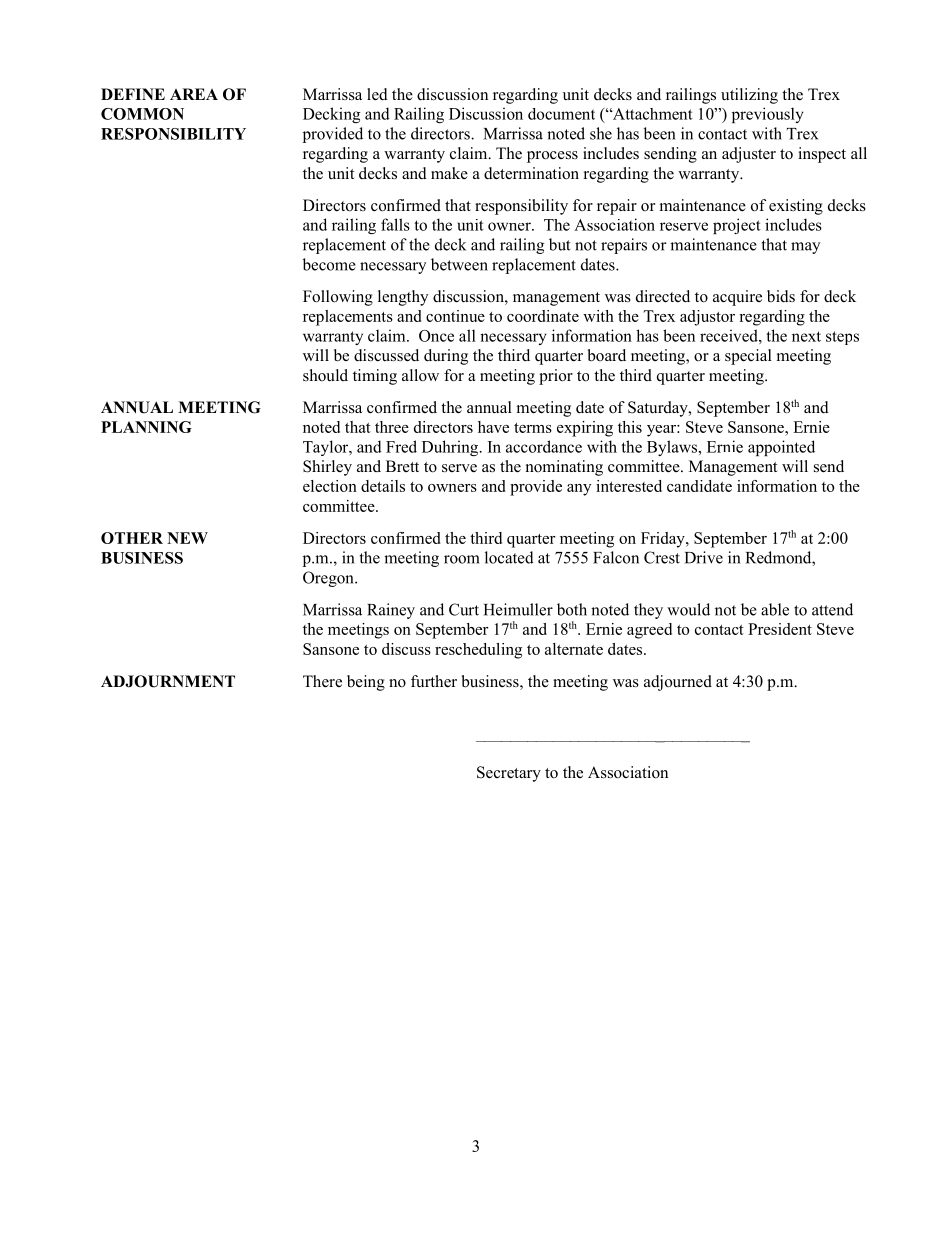 The height and width of the screenshot is (1233, 952). Describe the element at coordinates (194, 94) in the screenshot. I see `AREA` at that location.
